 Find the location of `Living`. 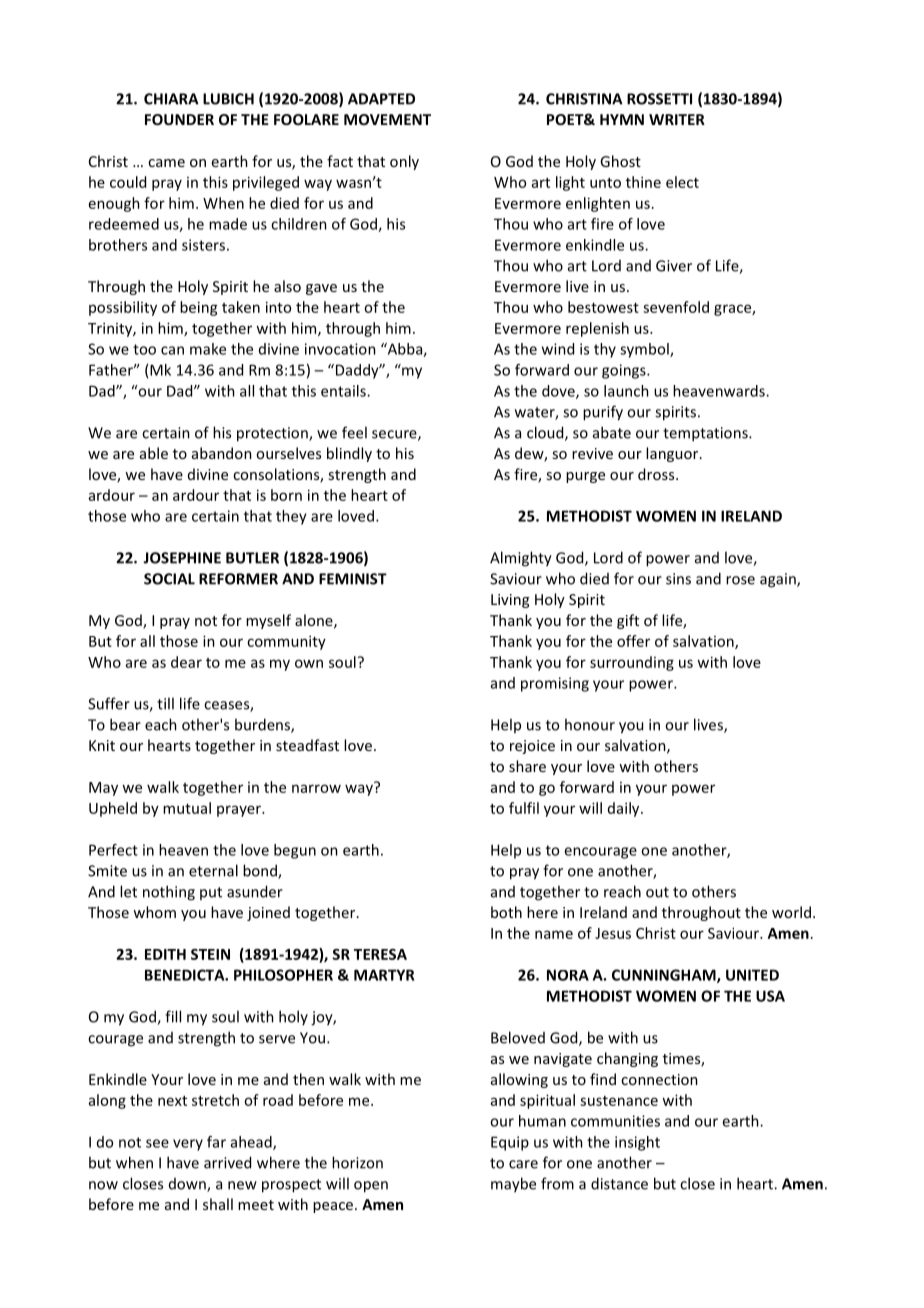

Living is located at coordinates (510, 601).
